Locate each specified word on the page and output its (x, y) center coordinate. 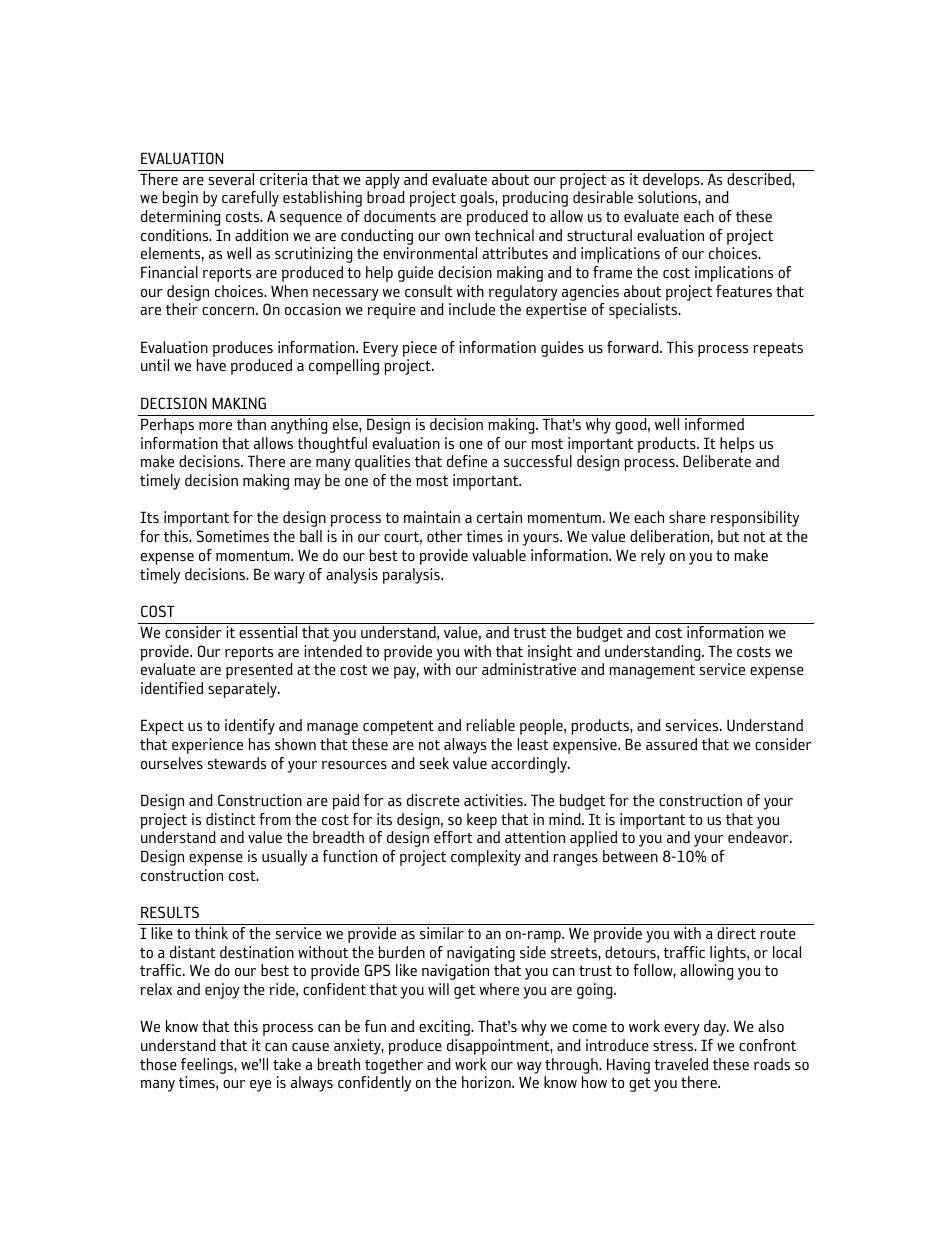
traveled (681, 1064)
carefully (250, 199)
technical (504, 235)
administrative (529, 669)
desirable (603, 197)
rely (653, 557)
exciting (445, 1028)
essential (268, 632)
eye (260, 1086)
